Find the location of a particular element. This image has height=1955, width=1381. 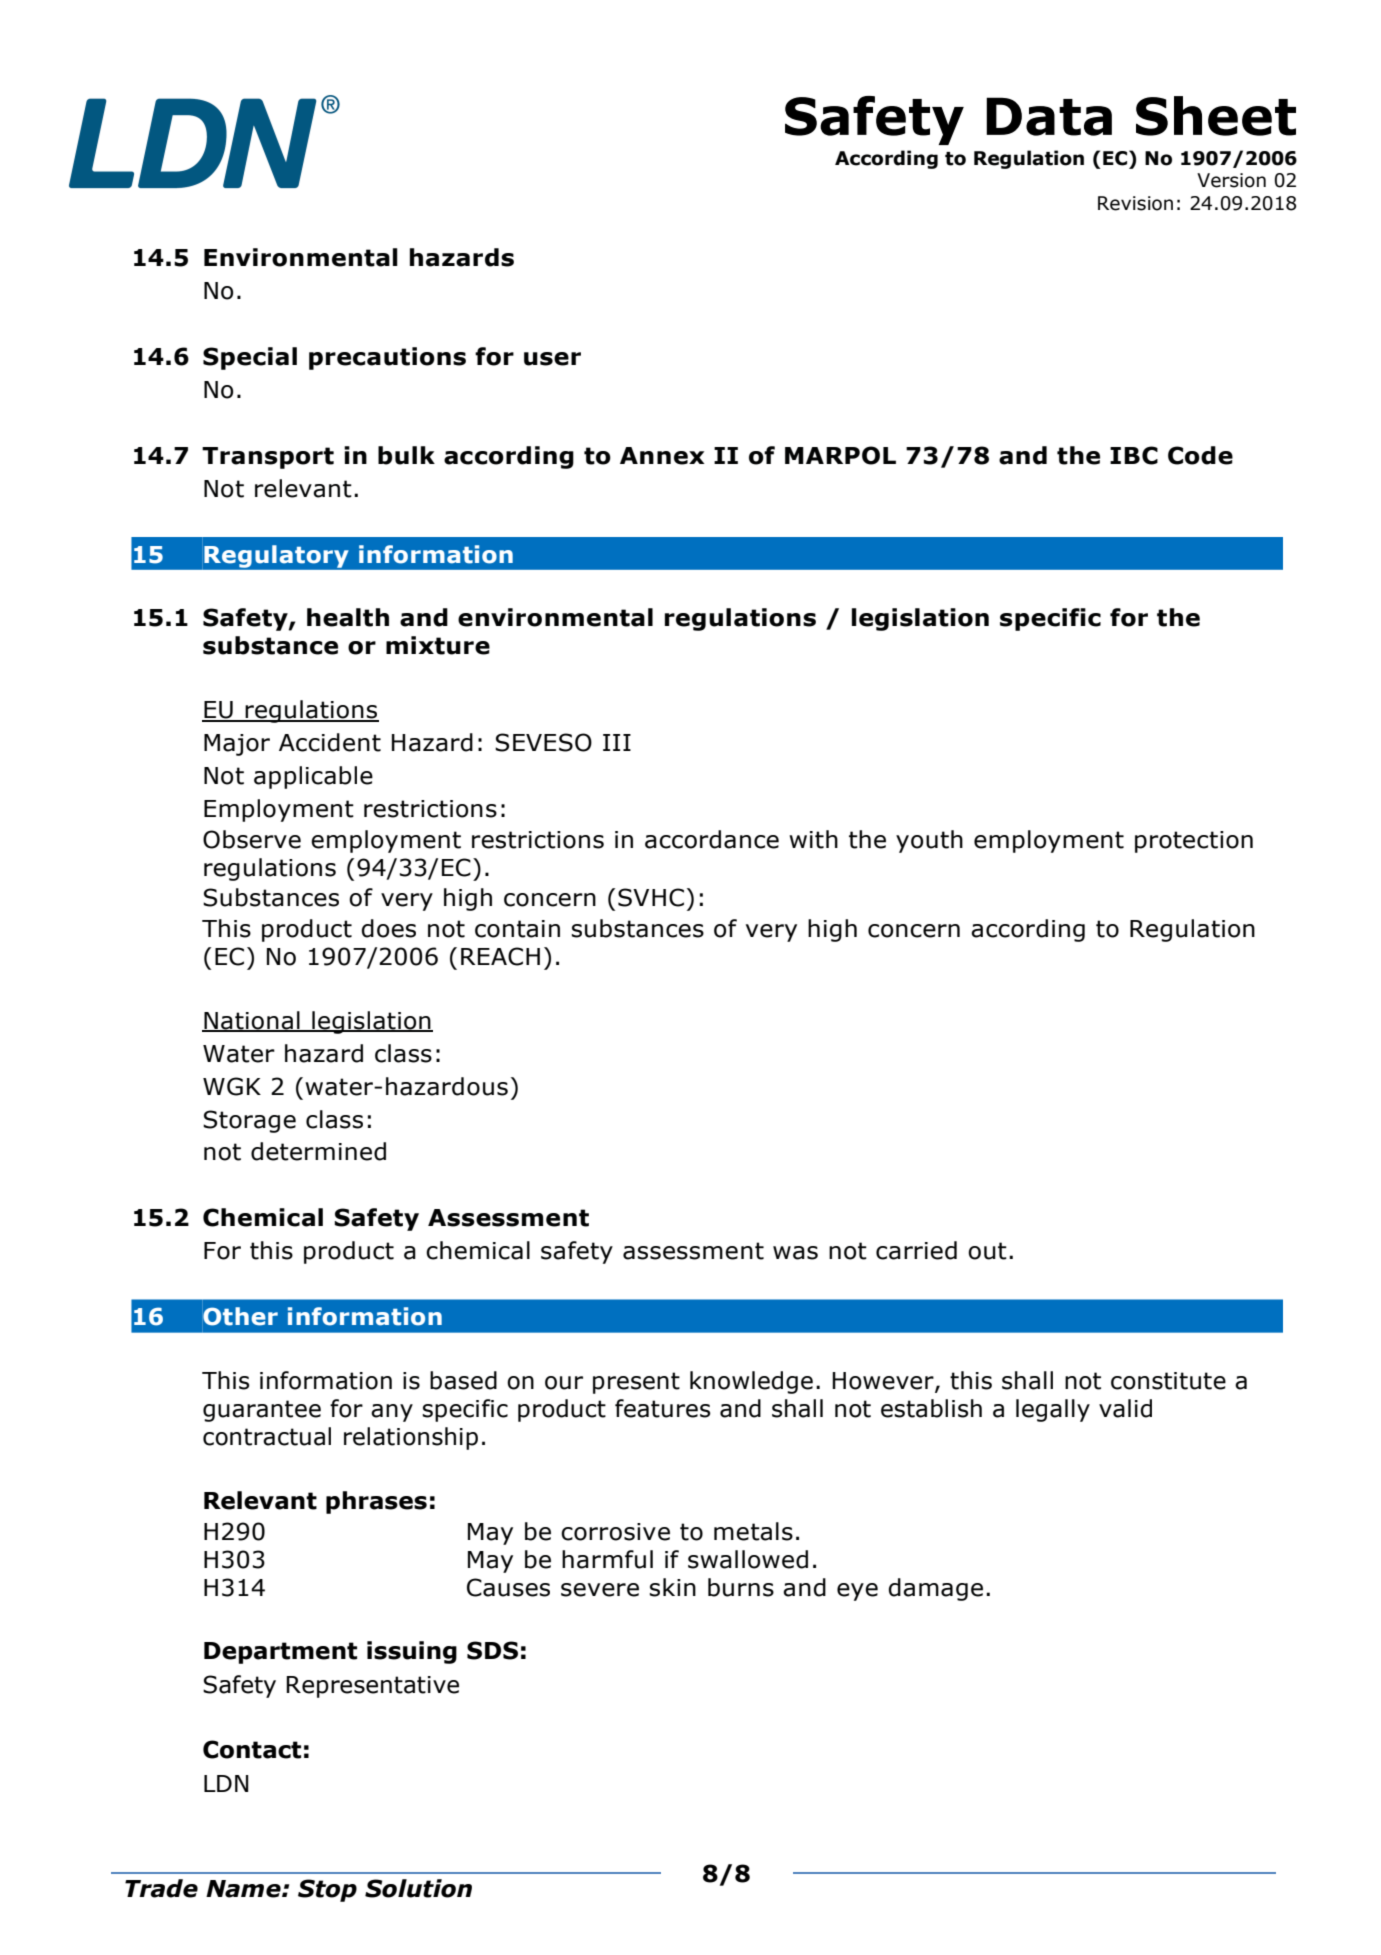

contractual is located at coordinates (267, 1436).
